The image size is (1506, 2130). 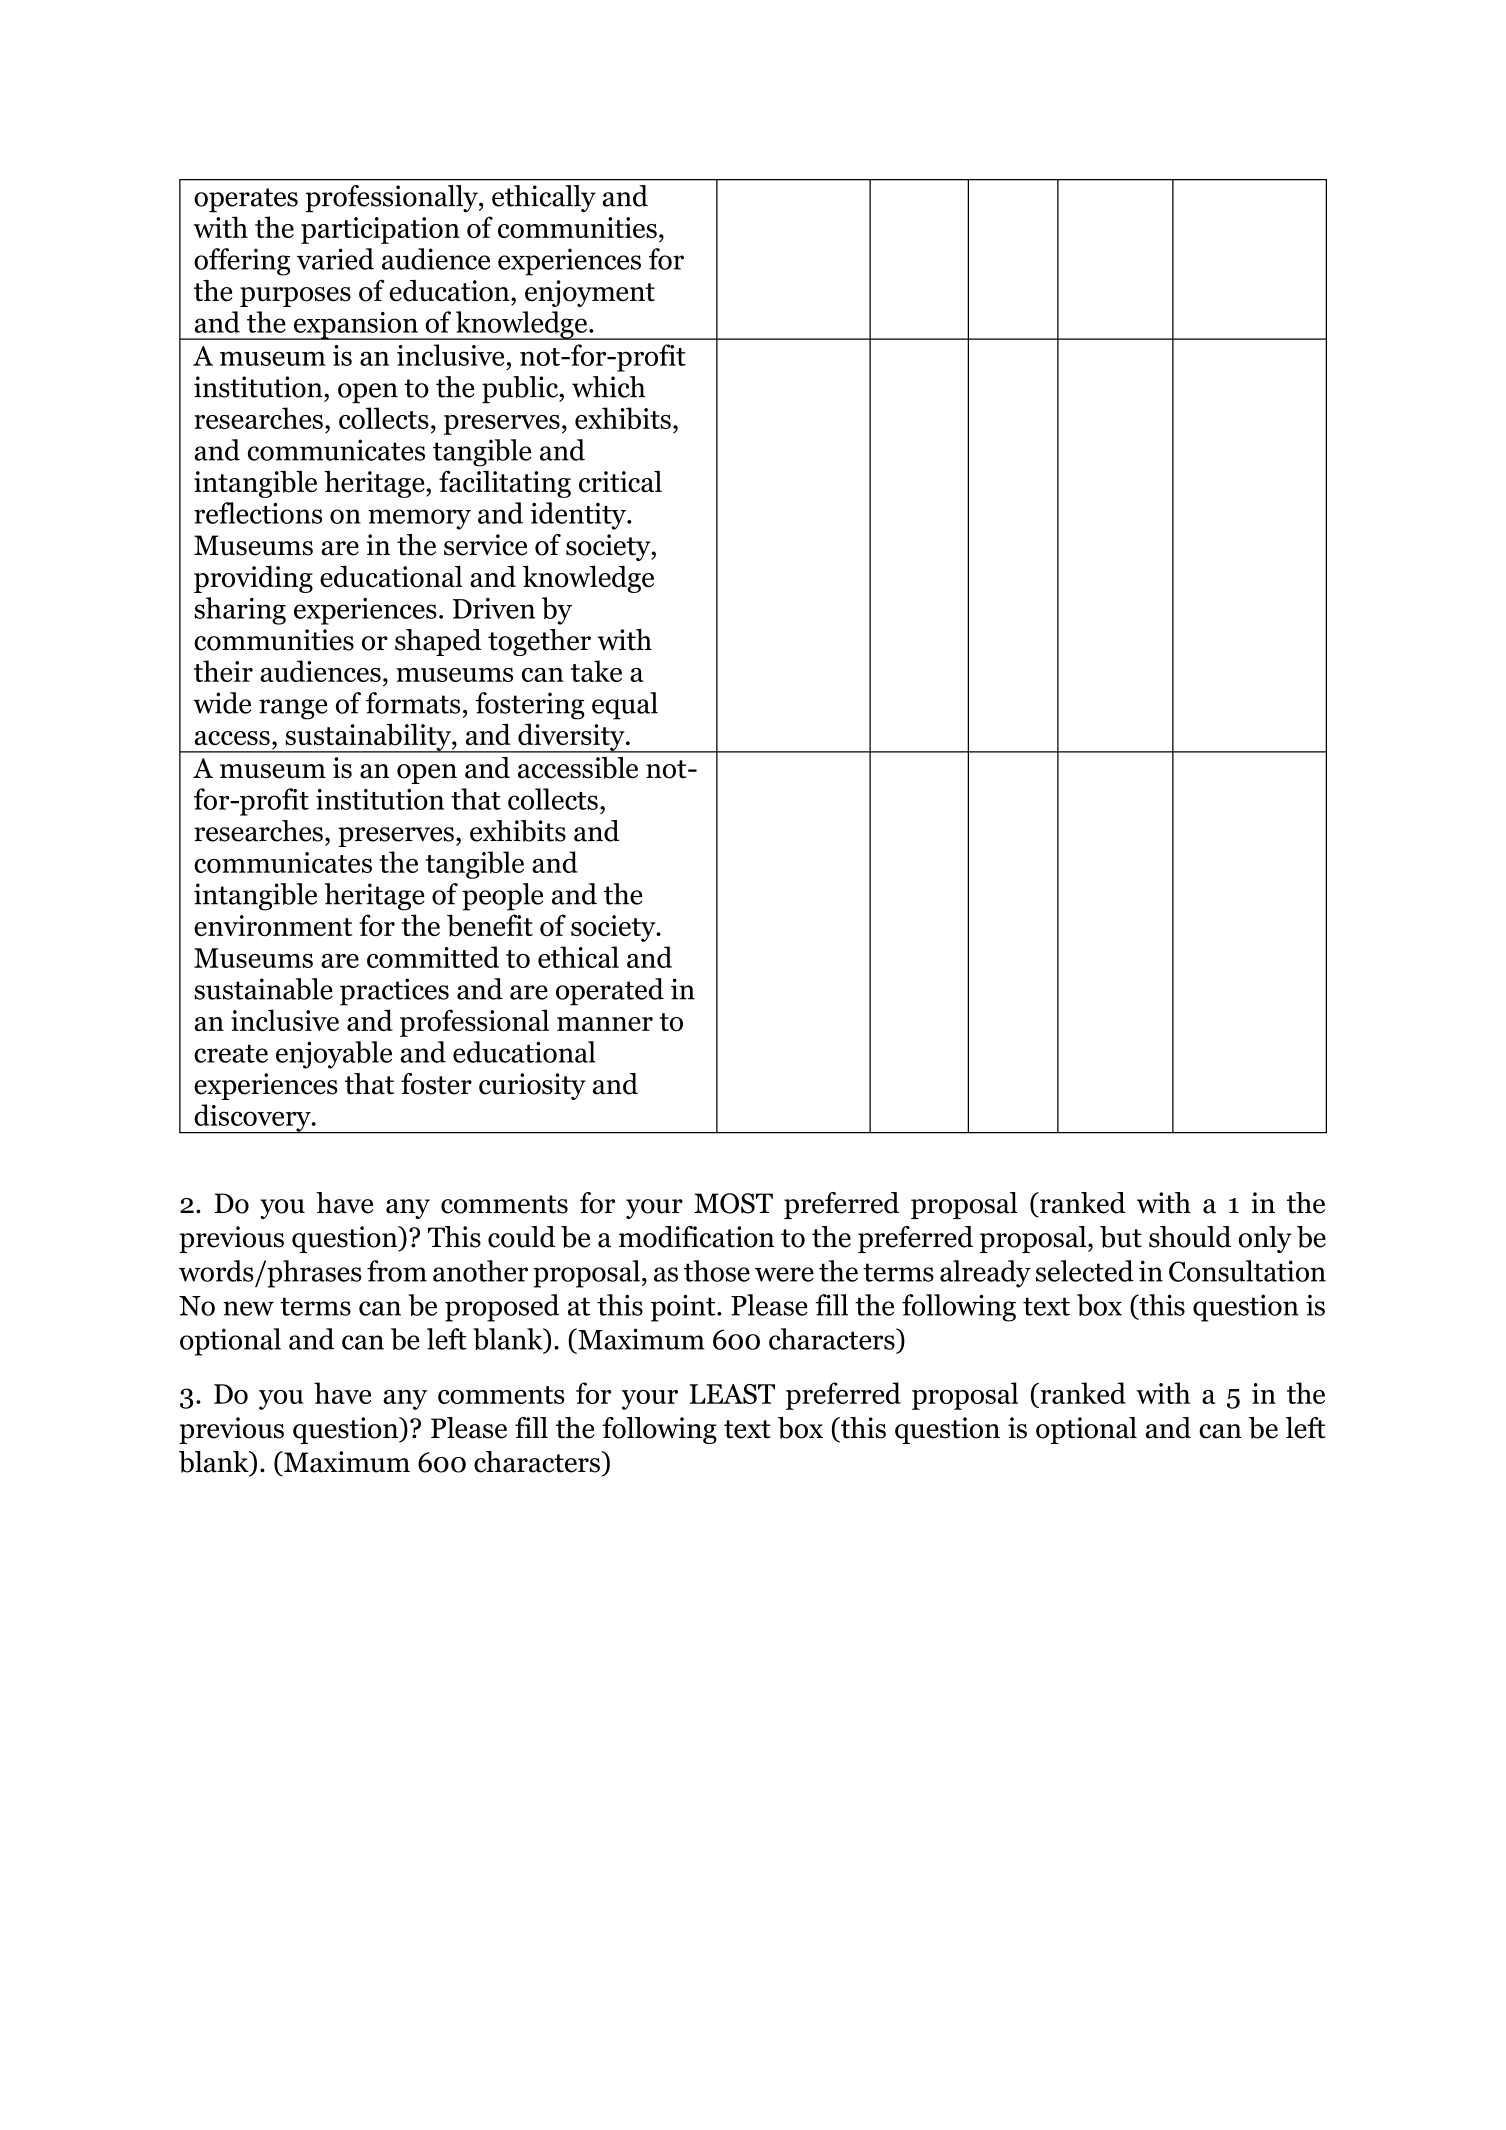 I want to click on which, so click(x=608, y=387).
